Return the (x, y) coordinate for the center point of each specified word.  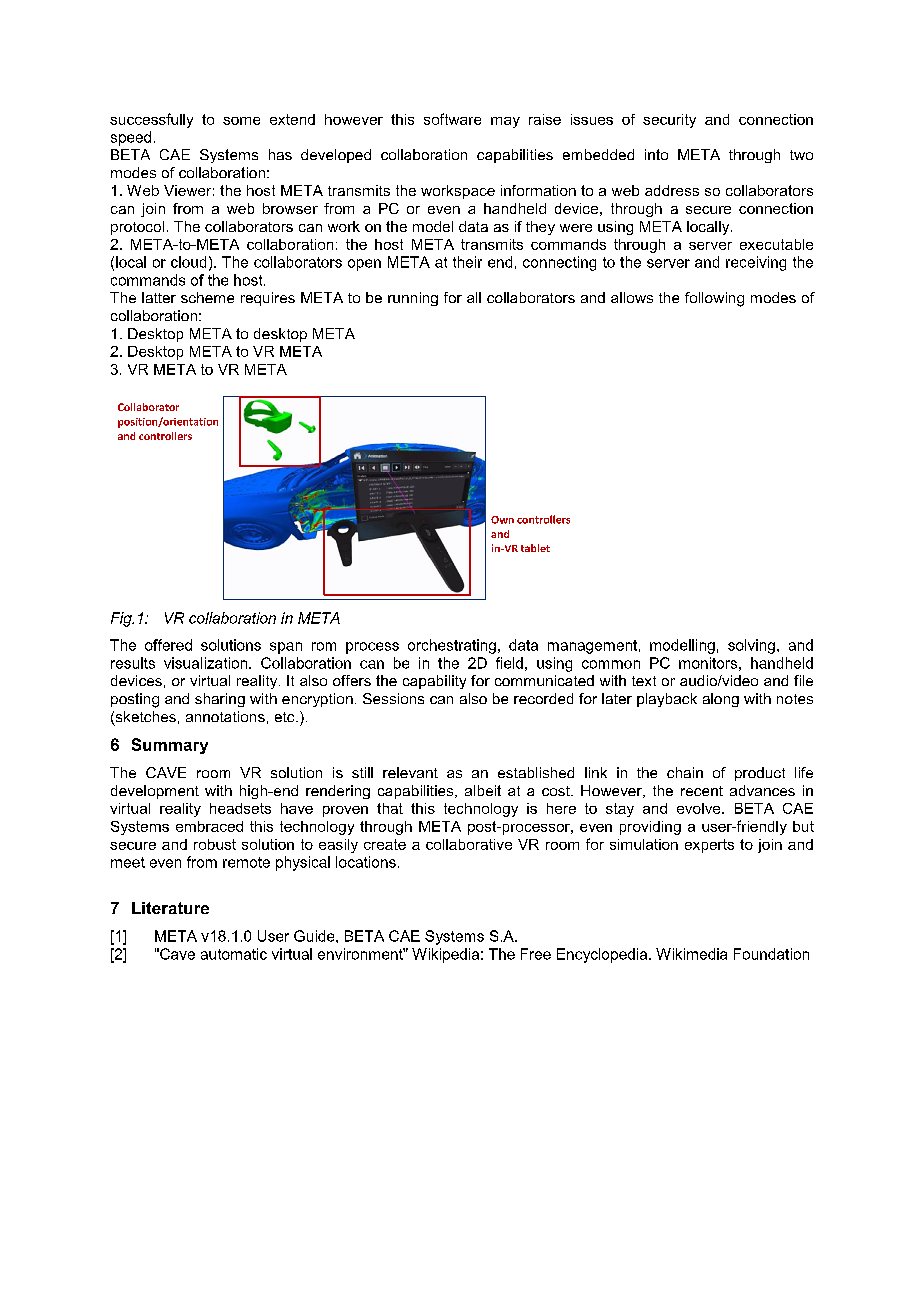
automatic (234, 954)
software (452, 119)
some (241, 121)
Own (502, 520)
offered (168, 645)
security (669, 121)
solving (751, 646)
